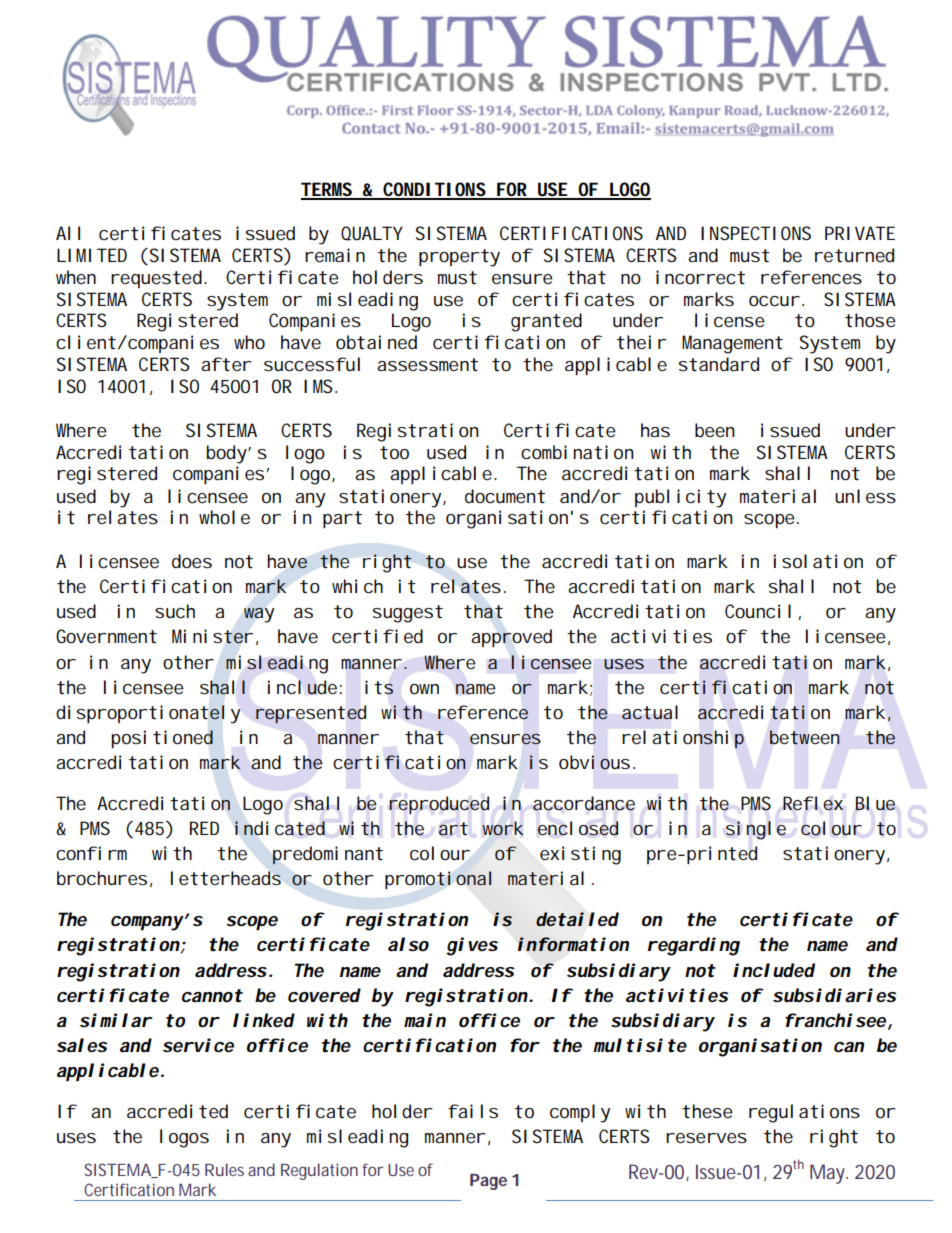 Image resolution: width=952 pixels, height=1233 pixels. Describe the element at coordinates (714, 430) in the screenshot. I see `been` at that location.
